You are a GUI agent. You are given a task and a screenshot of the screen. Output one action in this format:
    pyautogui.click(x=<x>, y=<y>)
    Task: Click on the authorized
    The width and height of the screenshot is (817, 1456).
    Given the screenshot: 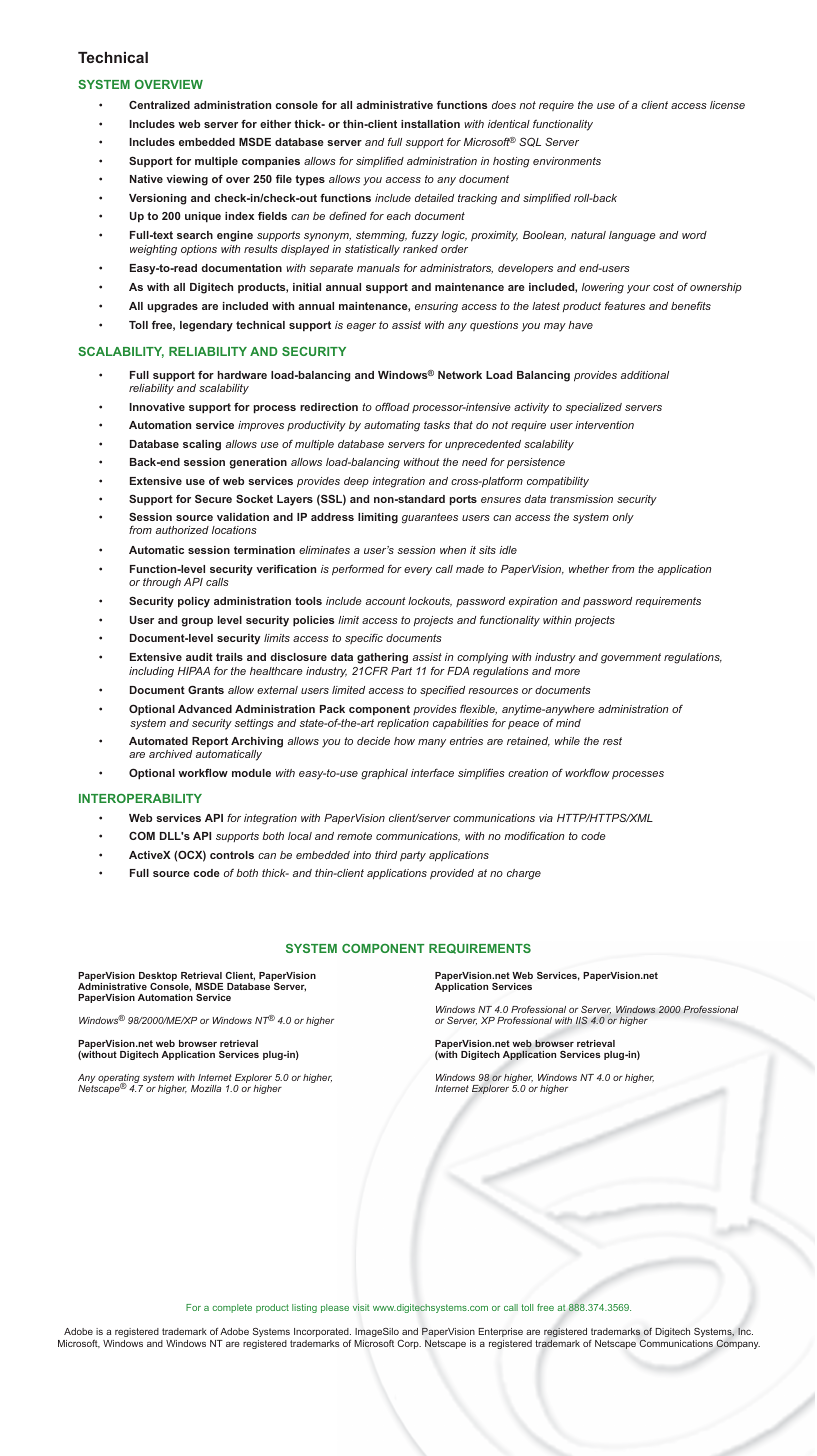 What is the action you would take?
    pyautogui.click(x=182, y=530)
